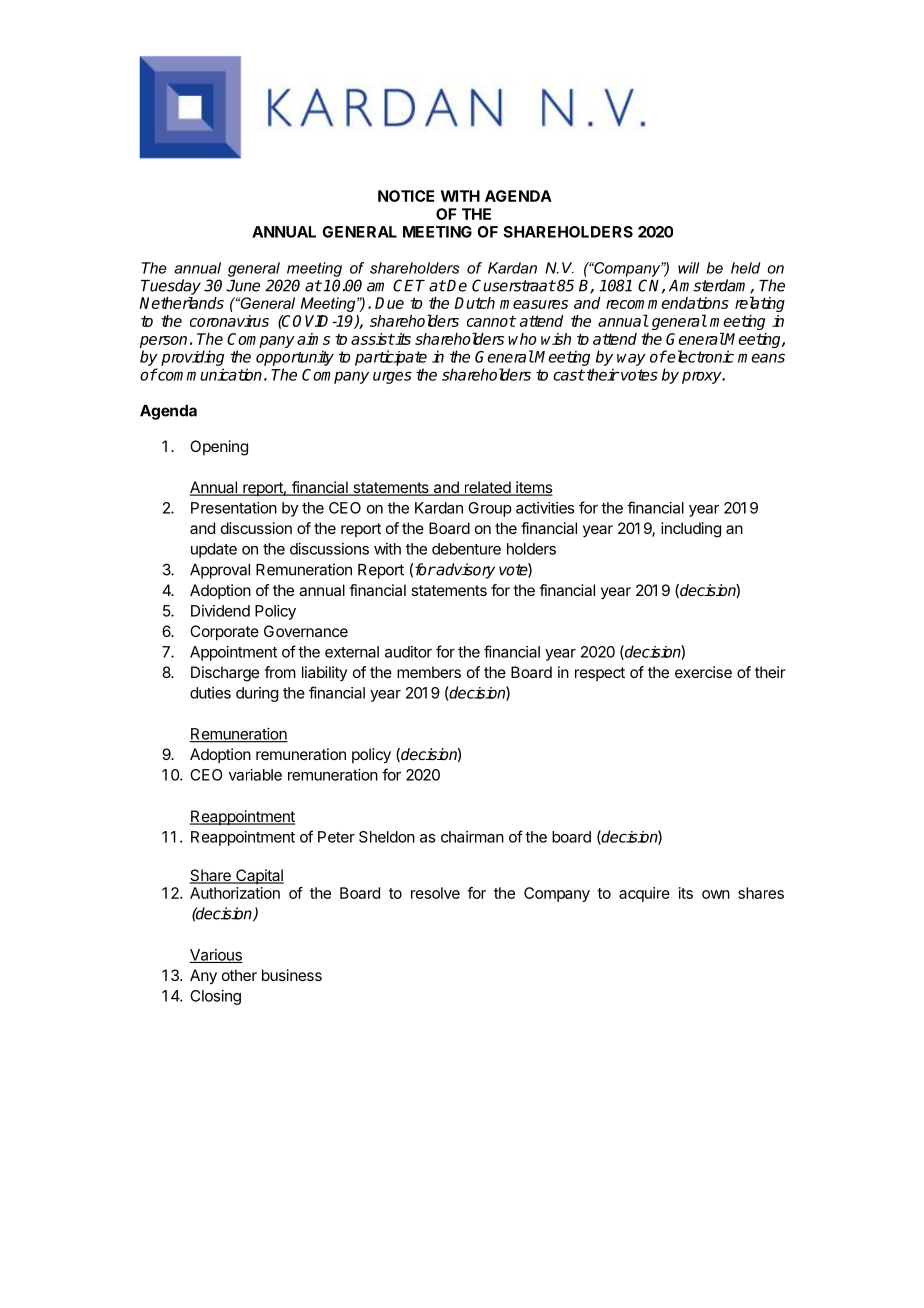  What do you see at coordinates (239, 975) in the screenshot?
I see `other` at bounding box center [239, 975].
